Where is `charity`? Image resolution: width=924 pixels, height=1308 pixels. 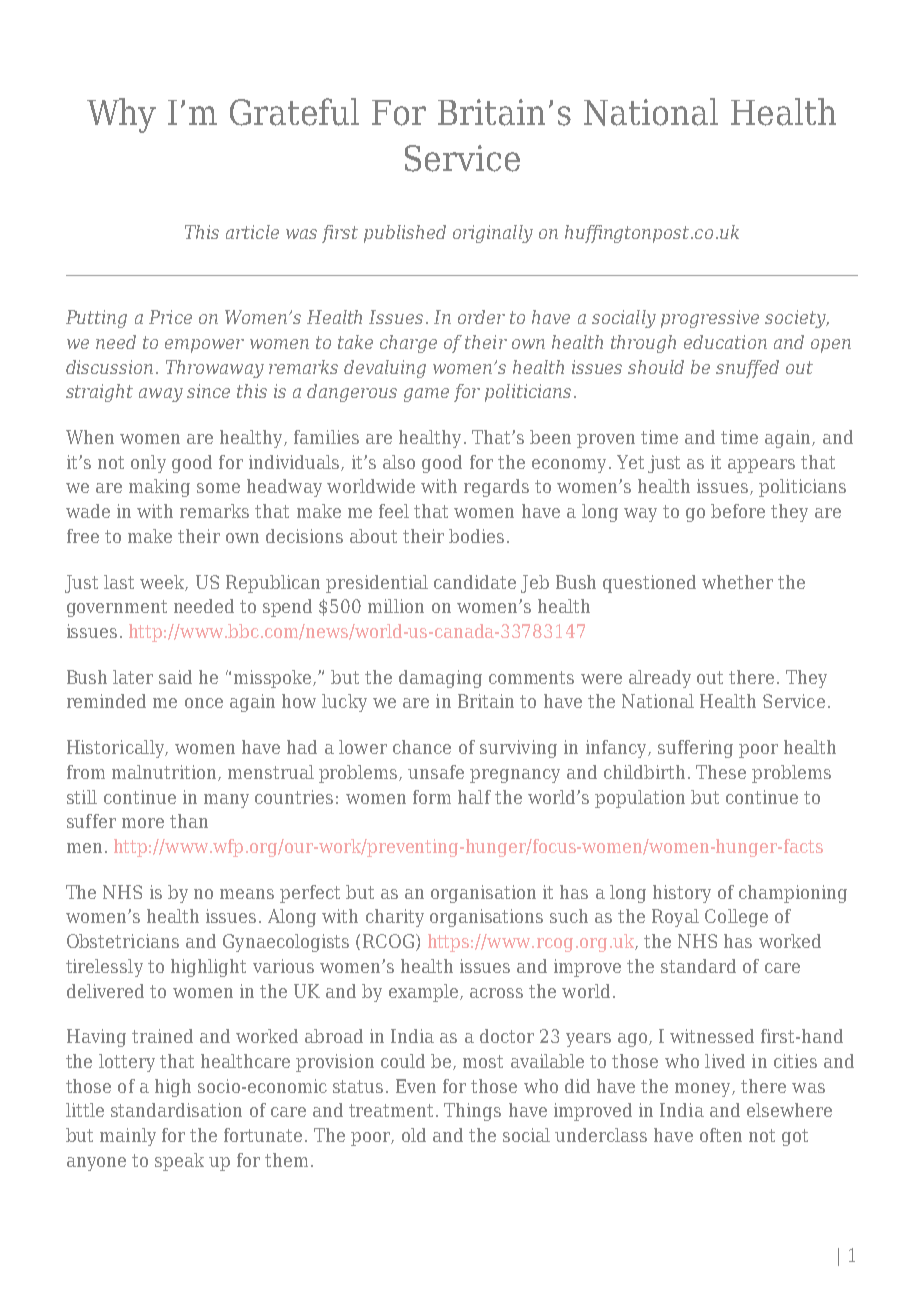 charity is located at coordinates (395, 918).
